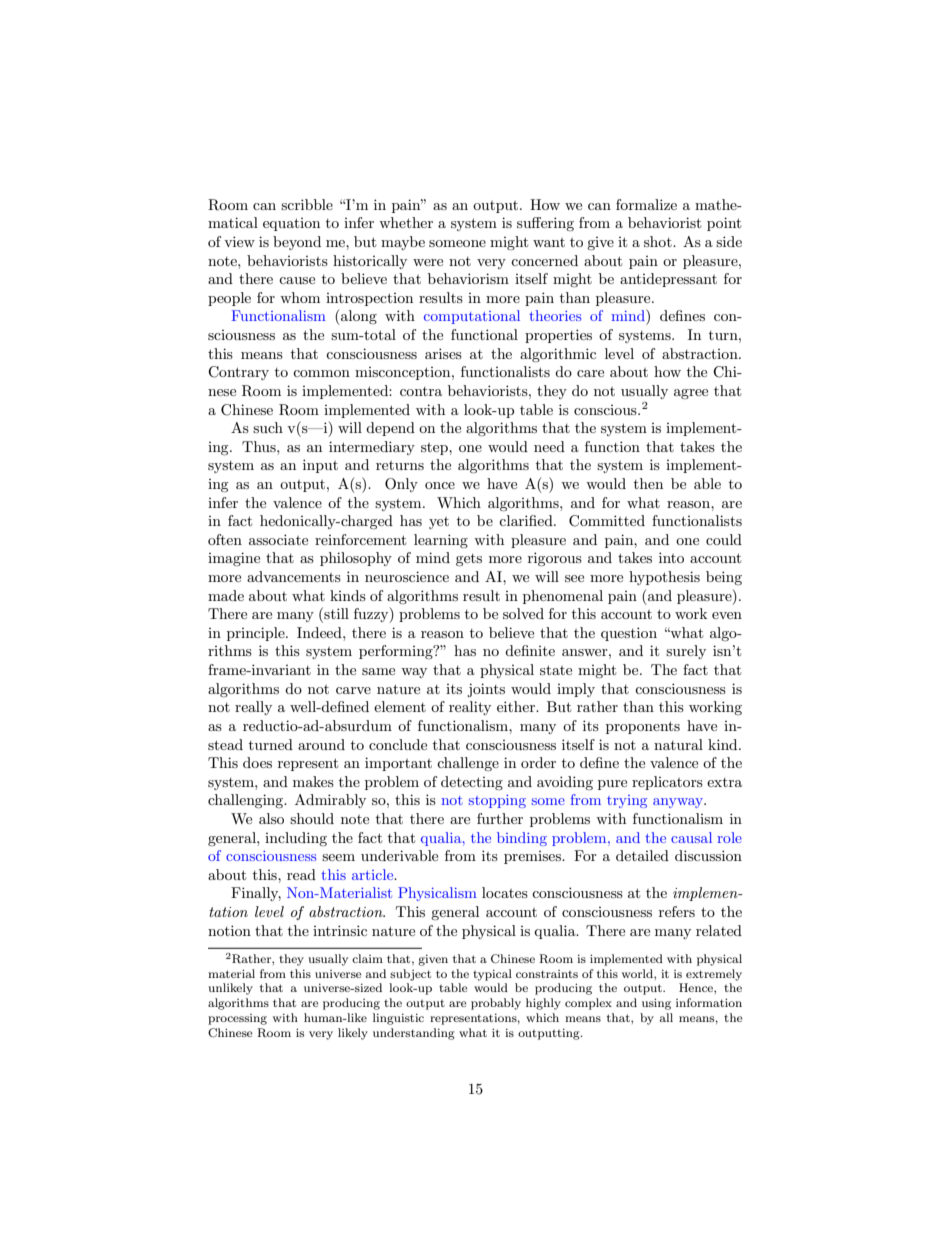 This screenshot has height=1233, width=952. I want to click on processing, so click(237, 1019).
